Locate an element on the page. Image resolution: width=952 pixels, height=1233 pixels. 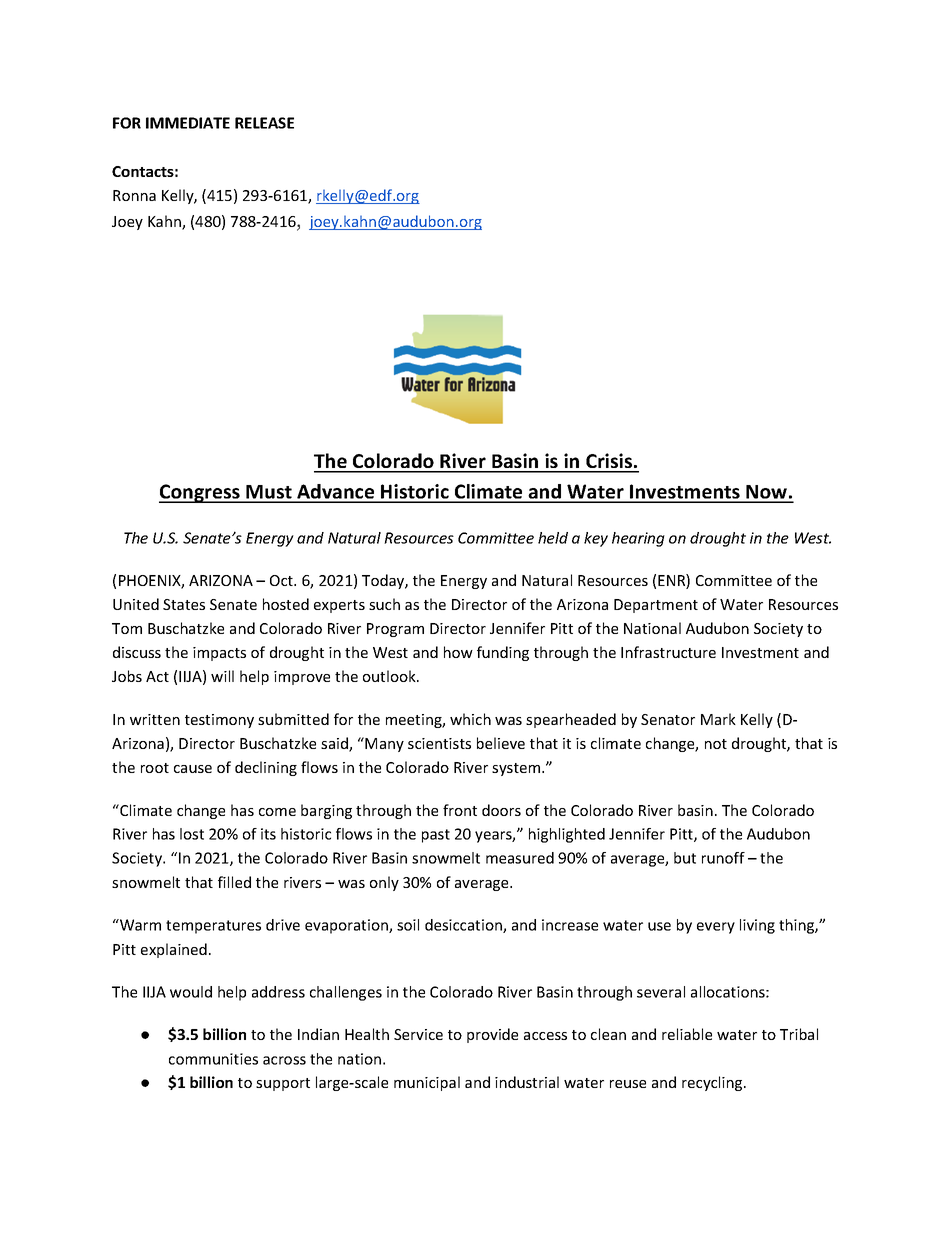
how is located at coordinates (458, 652).
